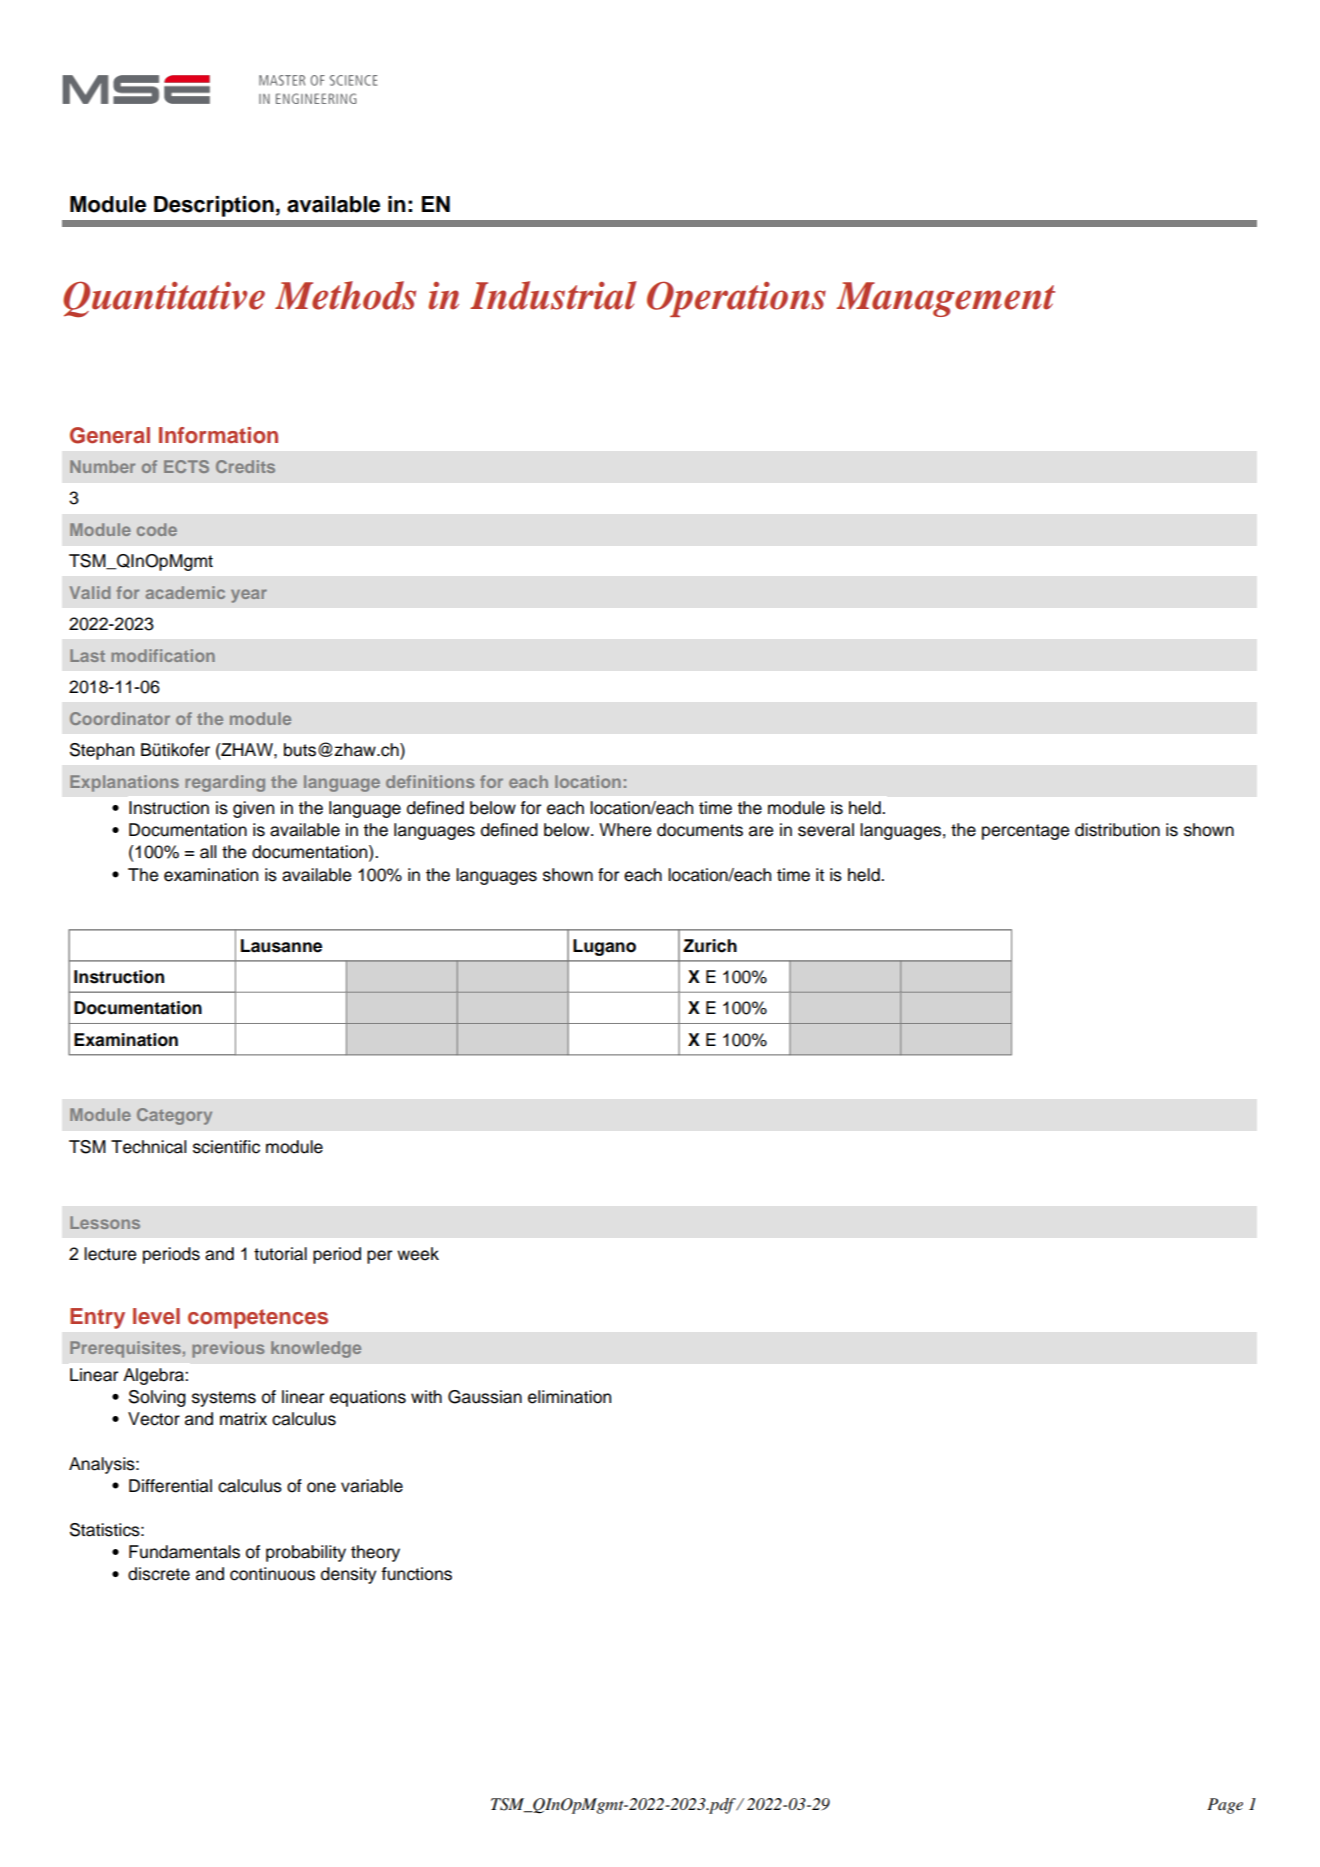 The height and width of the screenshot is (1867, 1320). What do you see at coordinates (214, 206) in the screenshot?
I see `Description` at bounding box center [214, 206].
